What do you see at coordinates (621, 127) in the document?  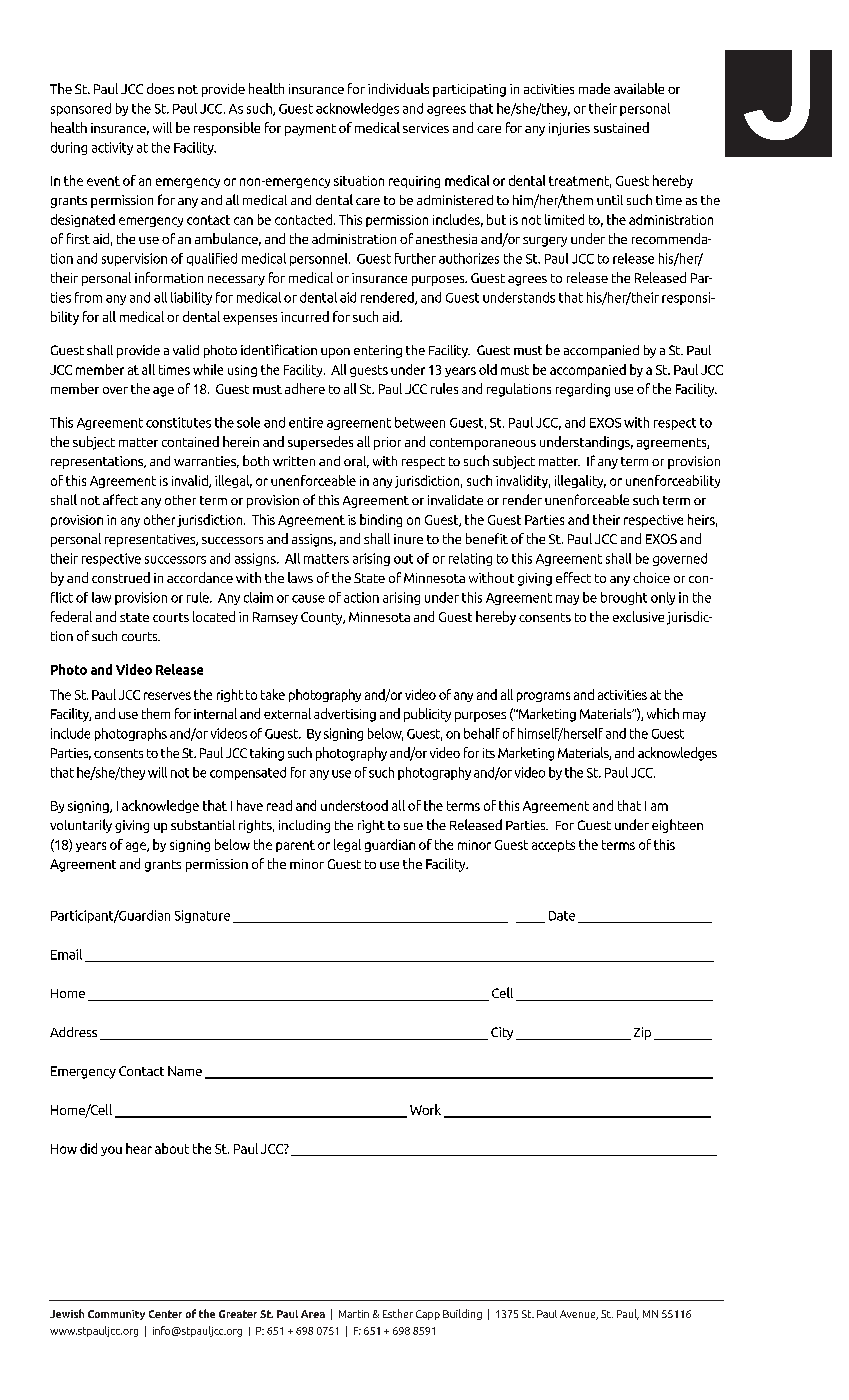 I see `sustained` at bounding box center [621, 127].
